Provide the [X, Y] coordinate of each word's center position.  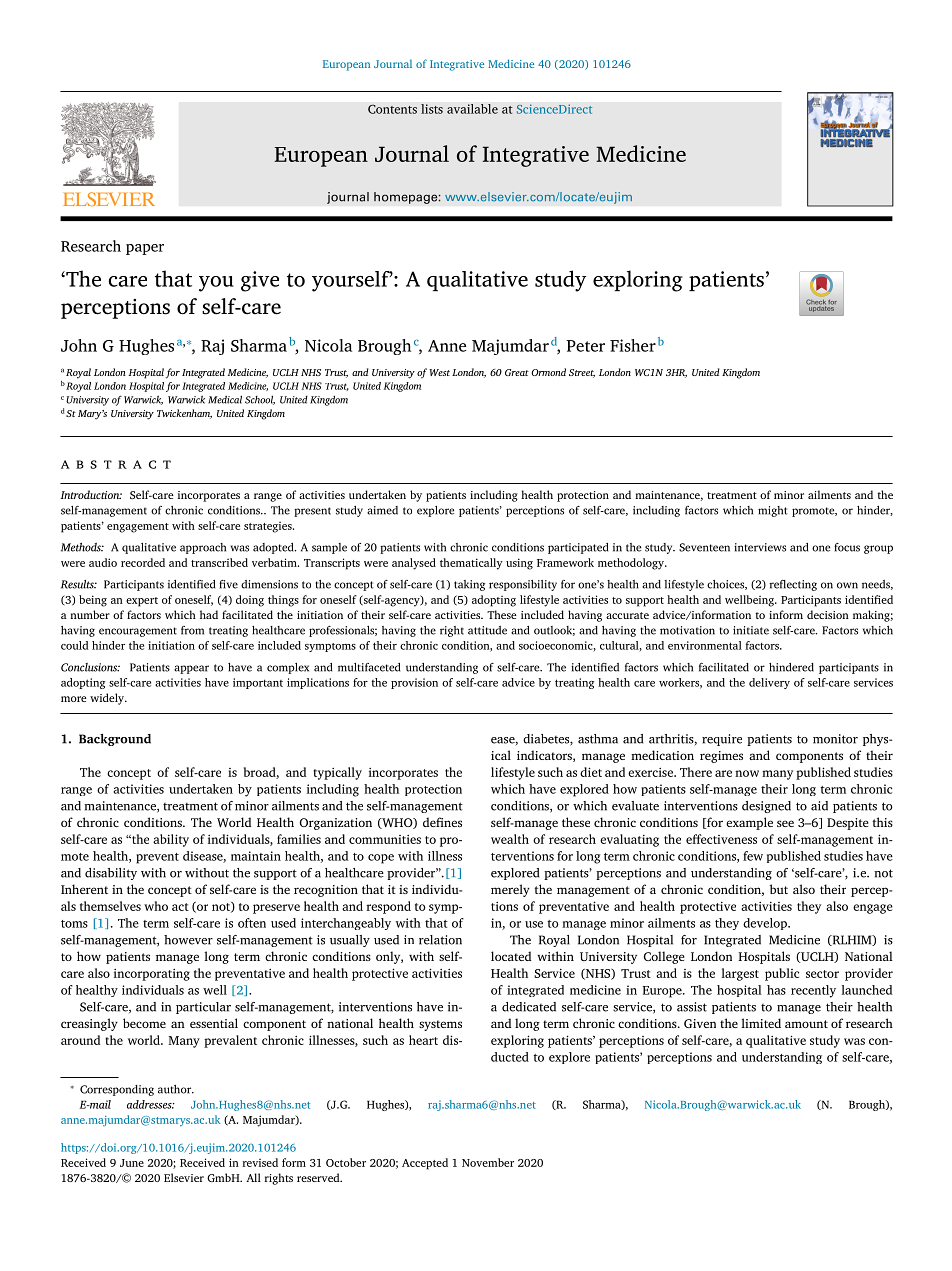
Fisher [633, 345]
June [132, 1163]
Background [115, 740]
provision [414, 683]
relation [440, 940]
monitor [835, 739]
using [519, 564]
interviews [760, 547]
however [188, 940]
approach [203, 548]
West [440, 372]
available [472, 109]
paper [145, 249]
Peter [585, 346]
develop [766, 924]
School [260, 400]
